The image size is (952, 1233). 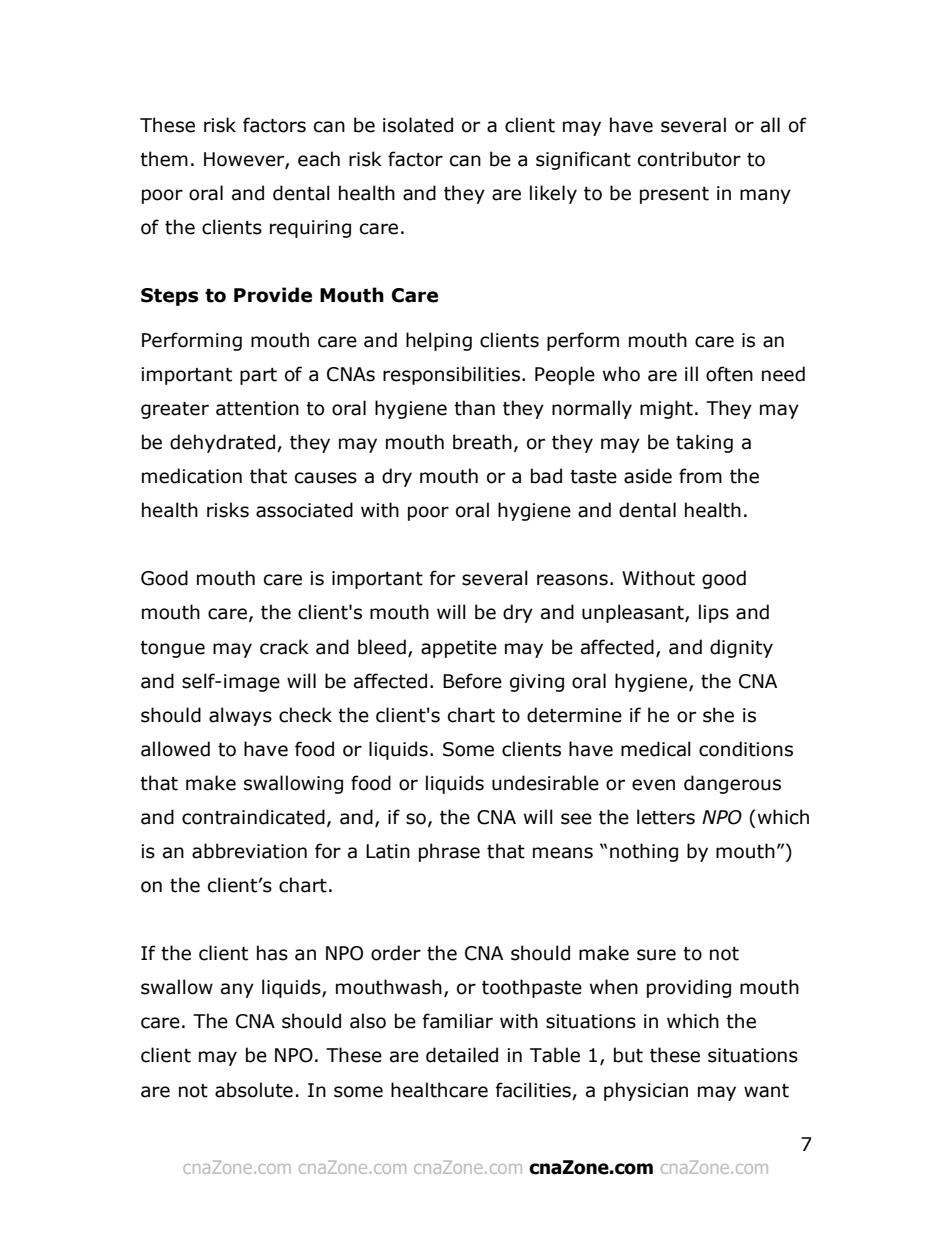 What do you see at coordinates (546, 476) in the screenshot?
I see `bad` at bounding box center [546, 476].
